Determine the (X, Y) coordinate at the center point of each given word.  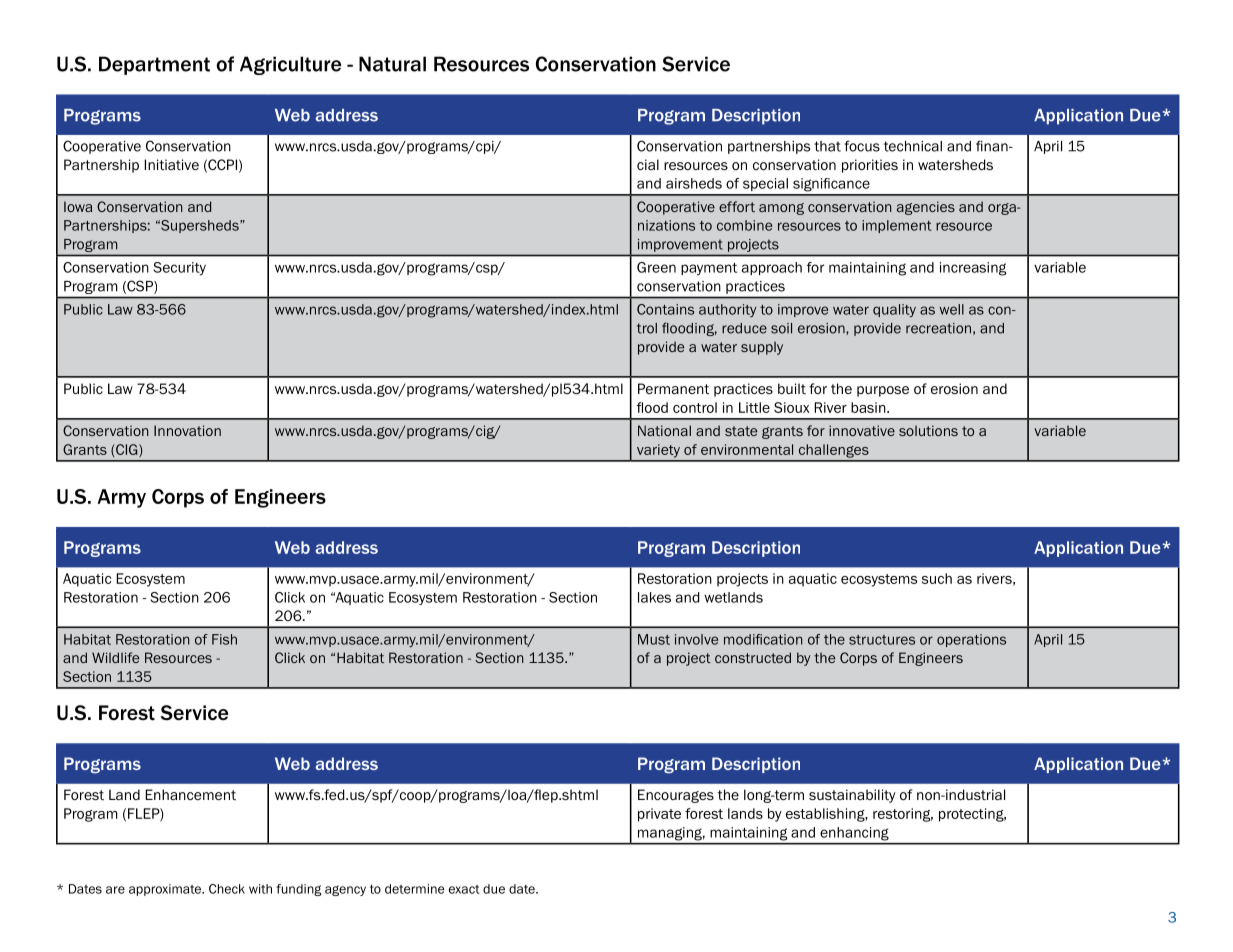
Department (154, 65)
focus (862, 146)
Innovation (187, 430)
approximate (166, 890)
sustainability (852, 796)
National (664, 430)
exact (464, 889)
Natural (392, 64)
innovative (862, 430)
